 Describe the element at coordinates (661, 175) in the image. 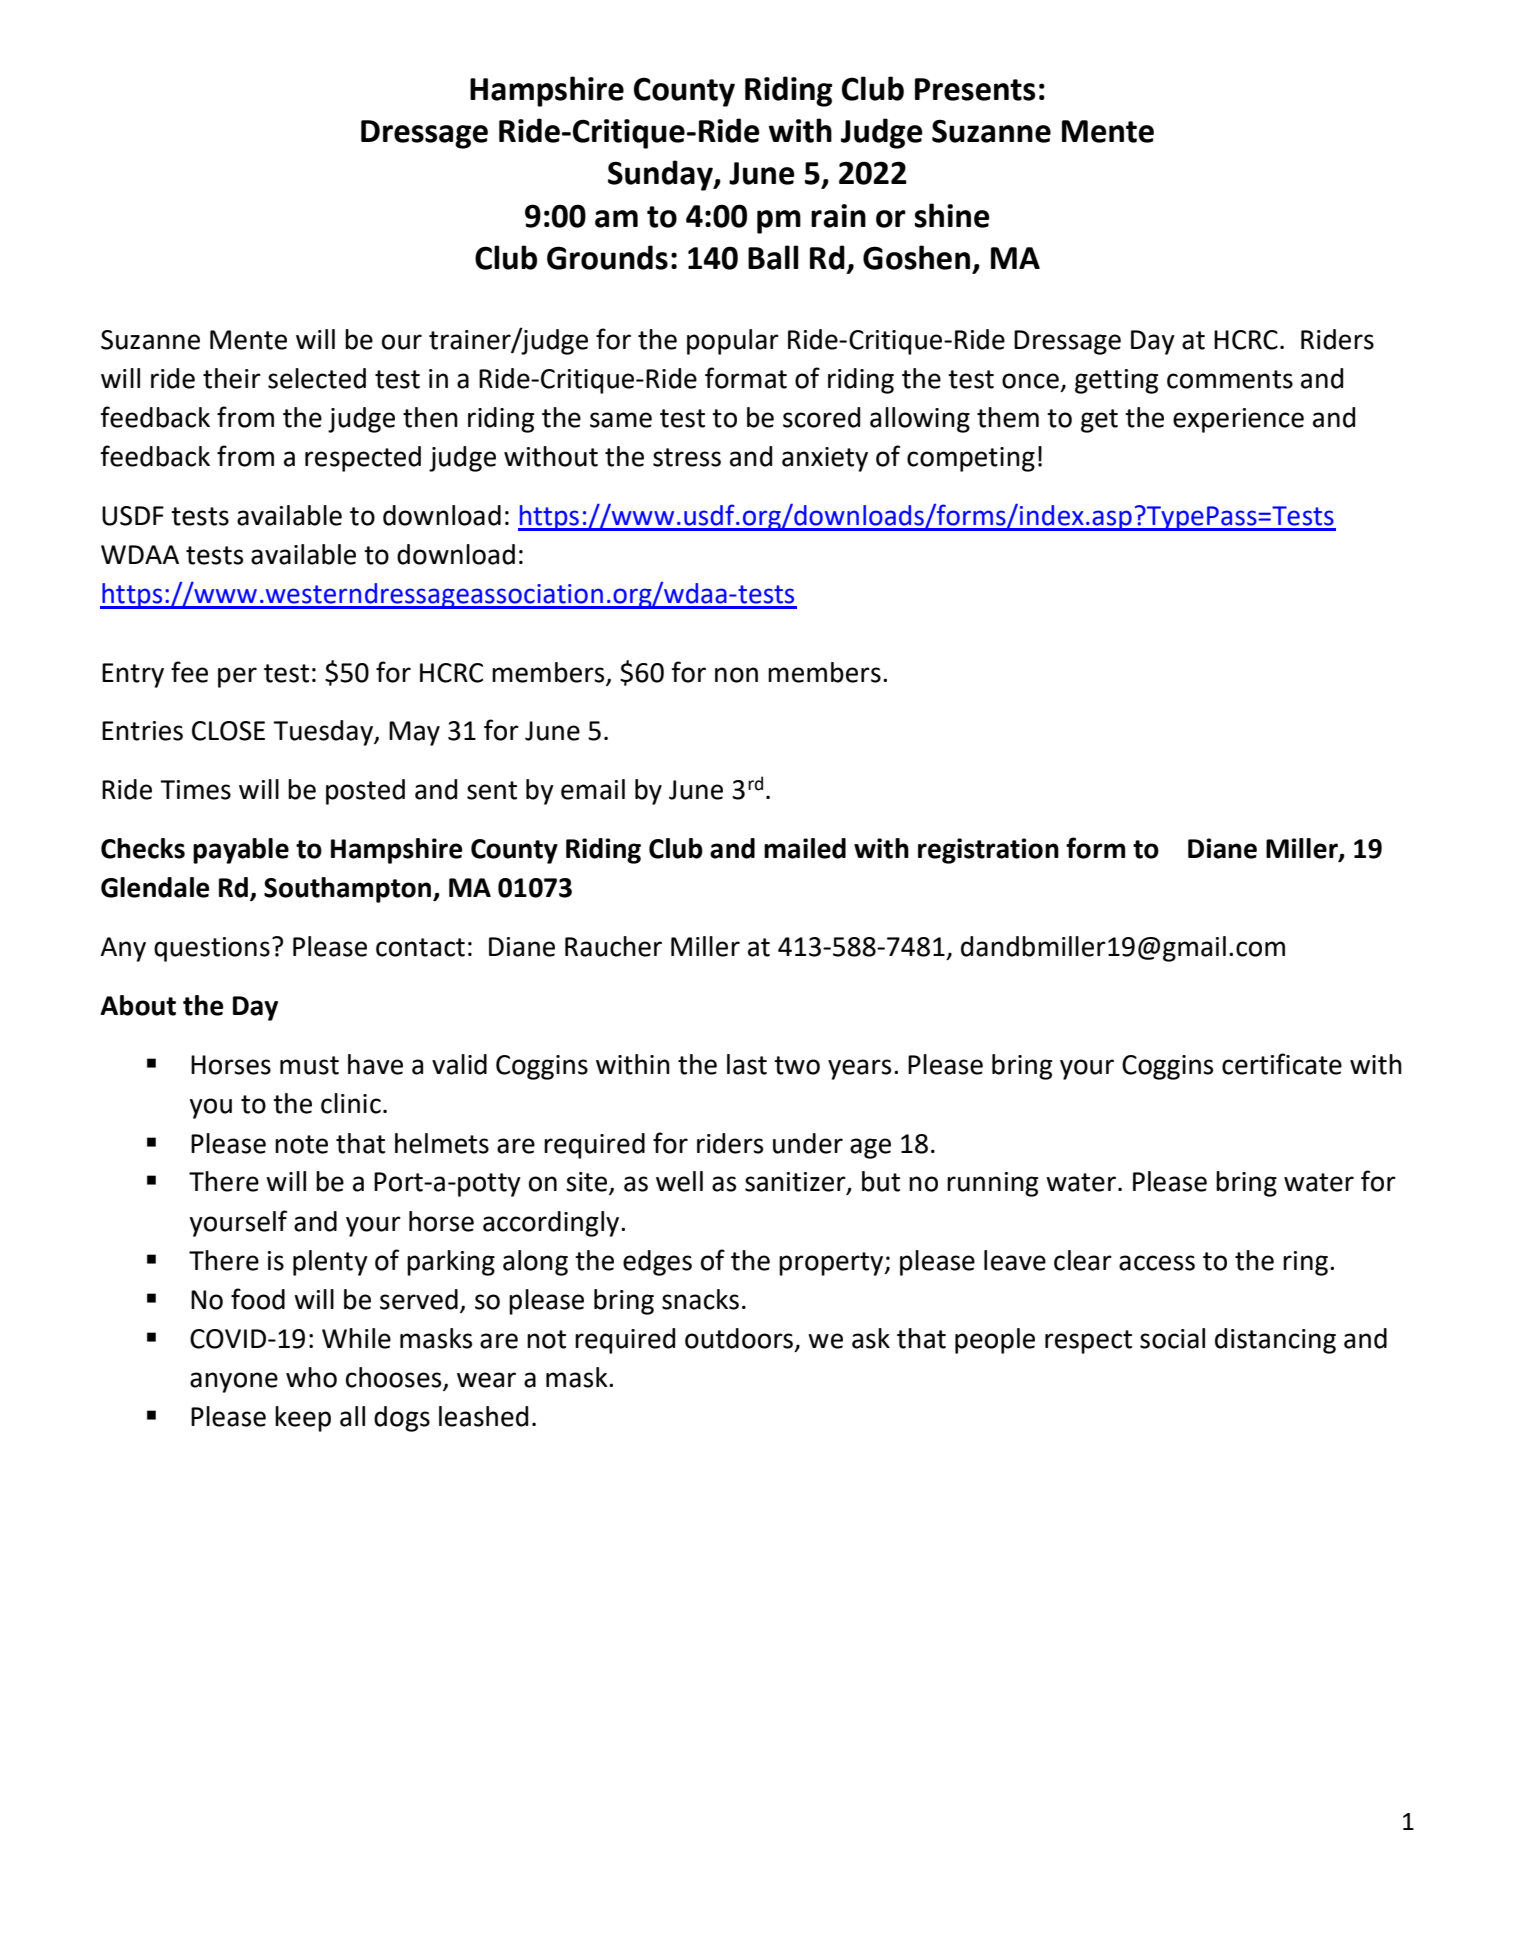

I see `Sunday` at that location.
